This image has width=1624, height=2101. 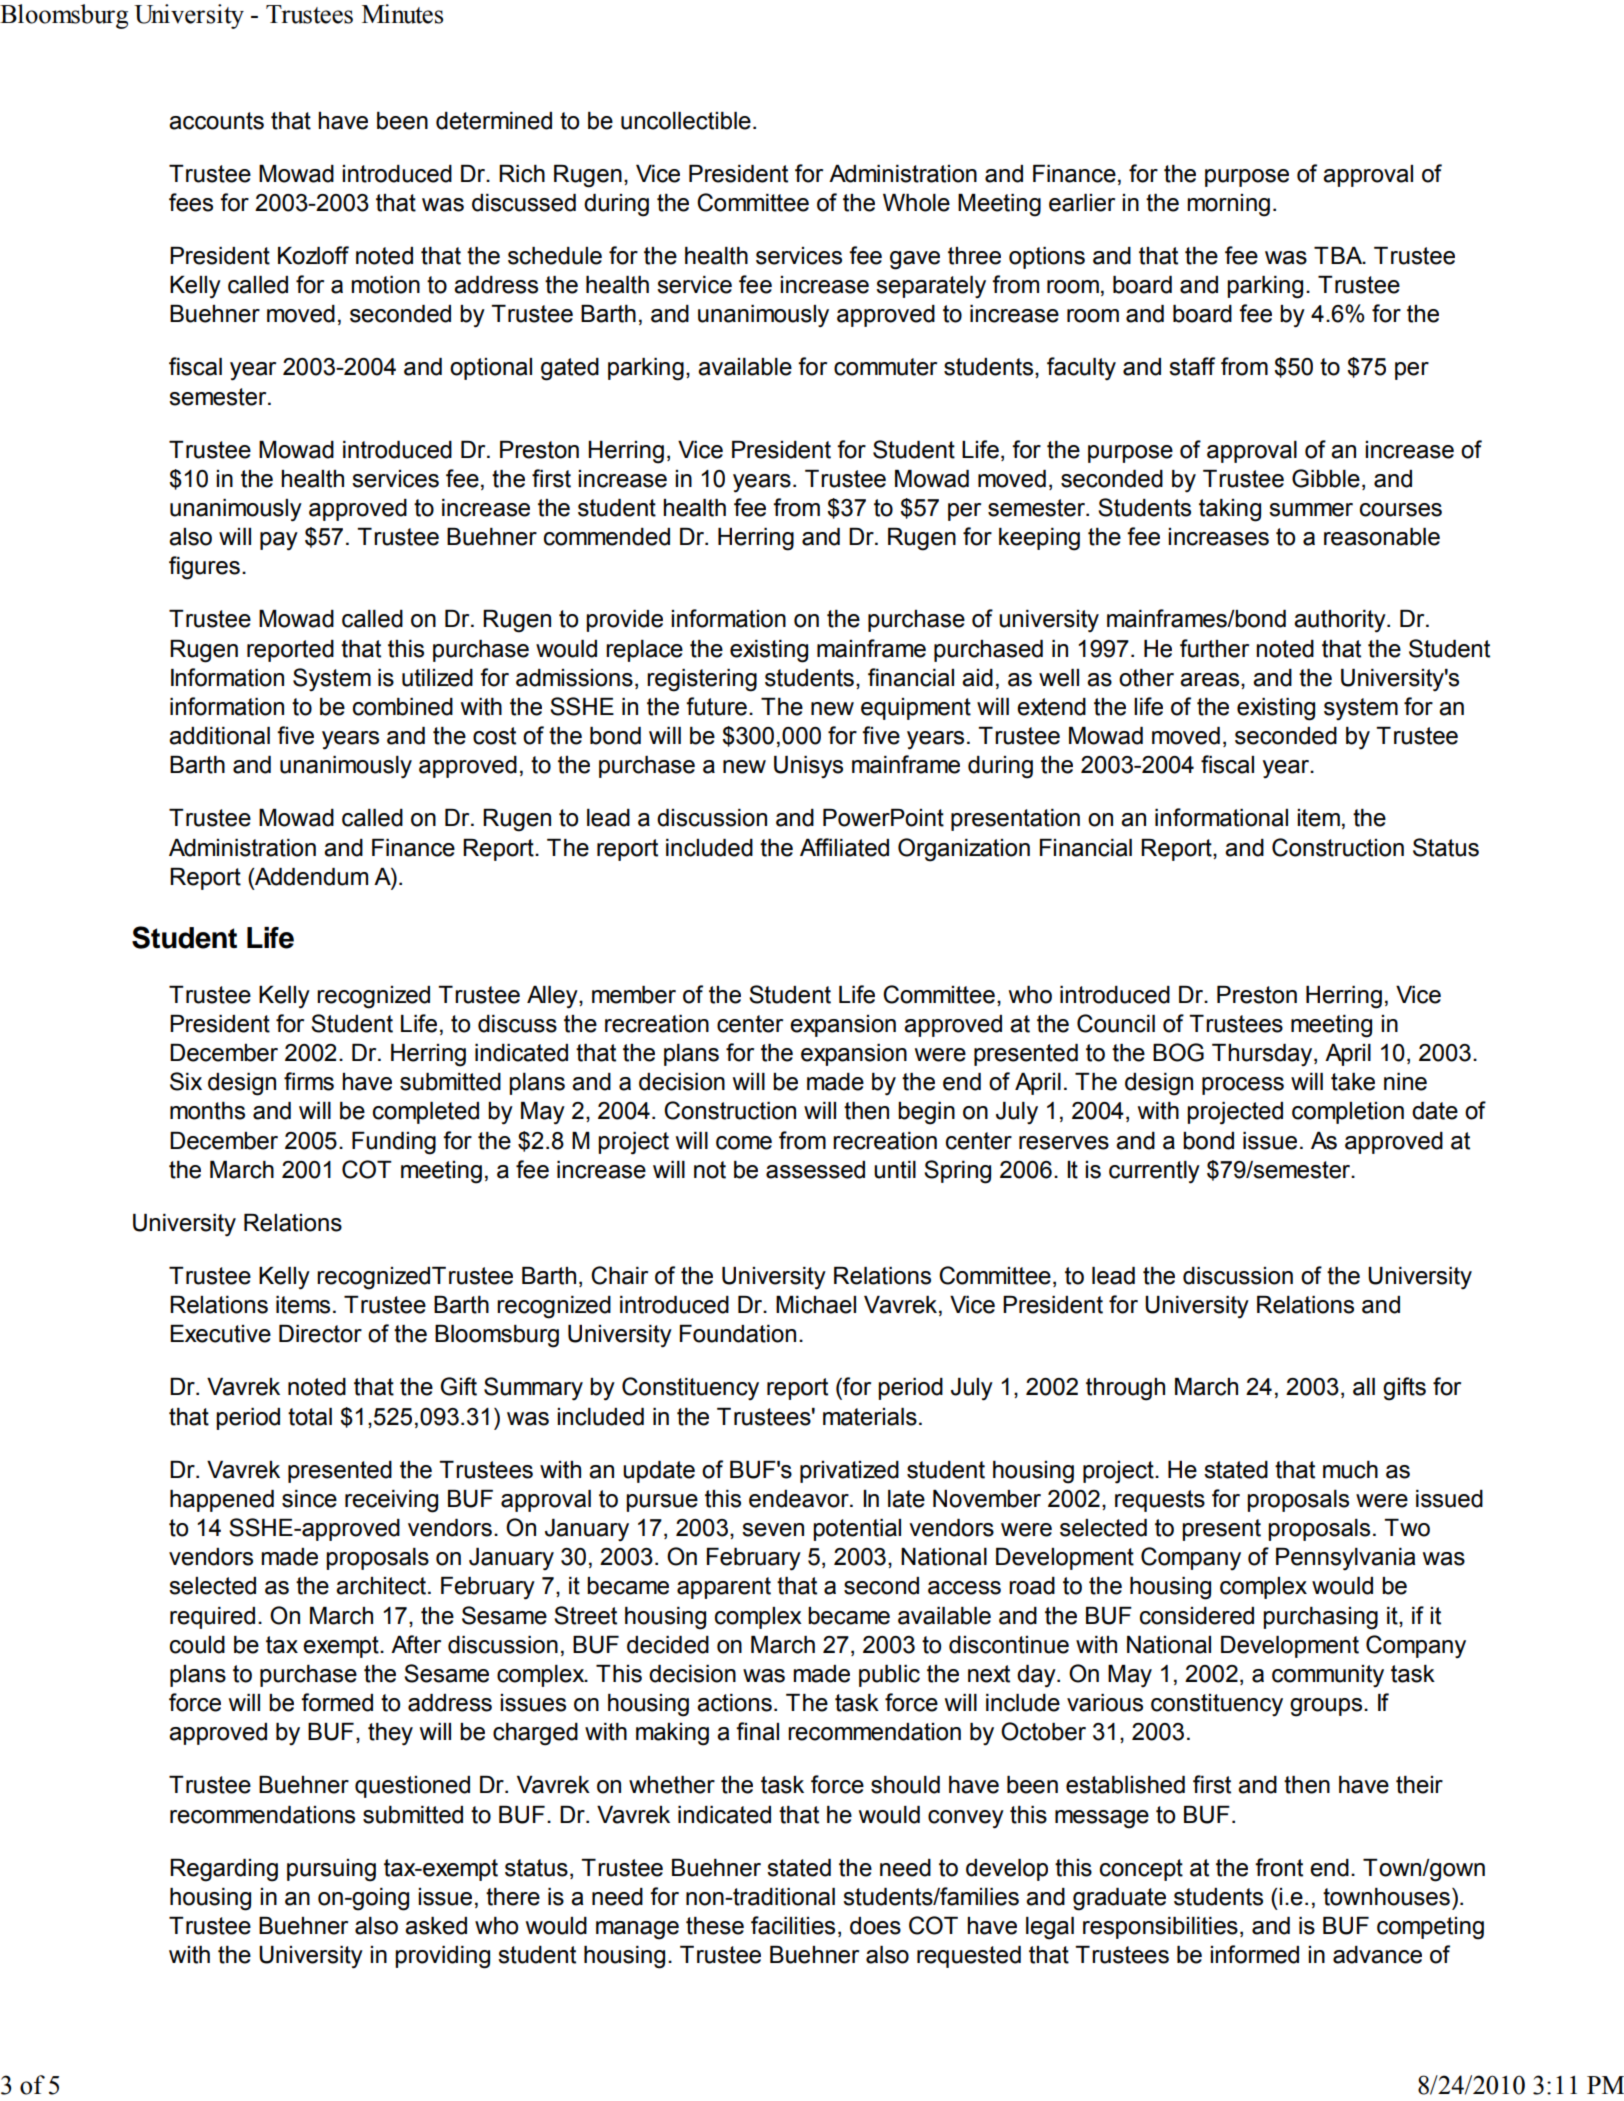 What do you see at coordinates (331, 1870) in the image?
I see `pursuing` at bounding box center [331, 1870].
